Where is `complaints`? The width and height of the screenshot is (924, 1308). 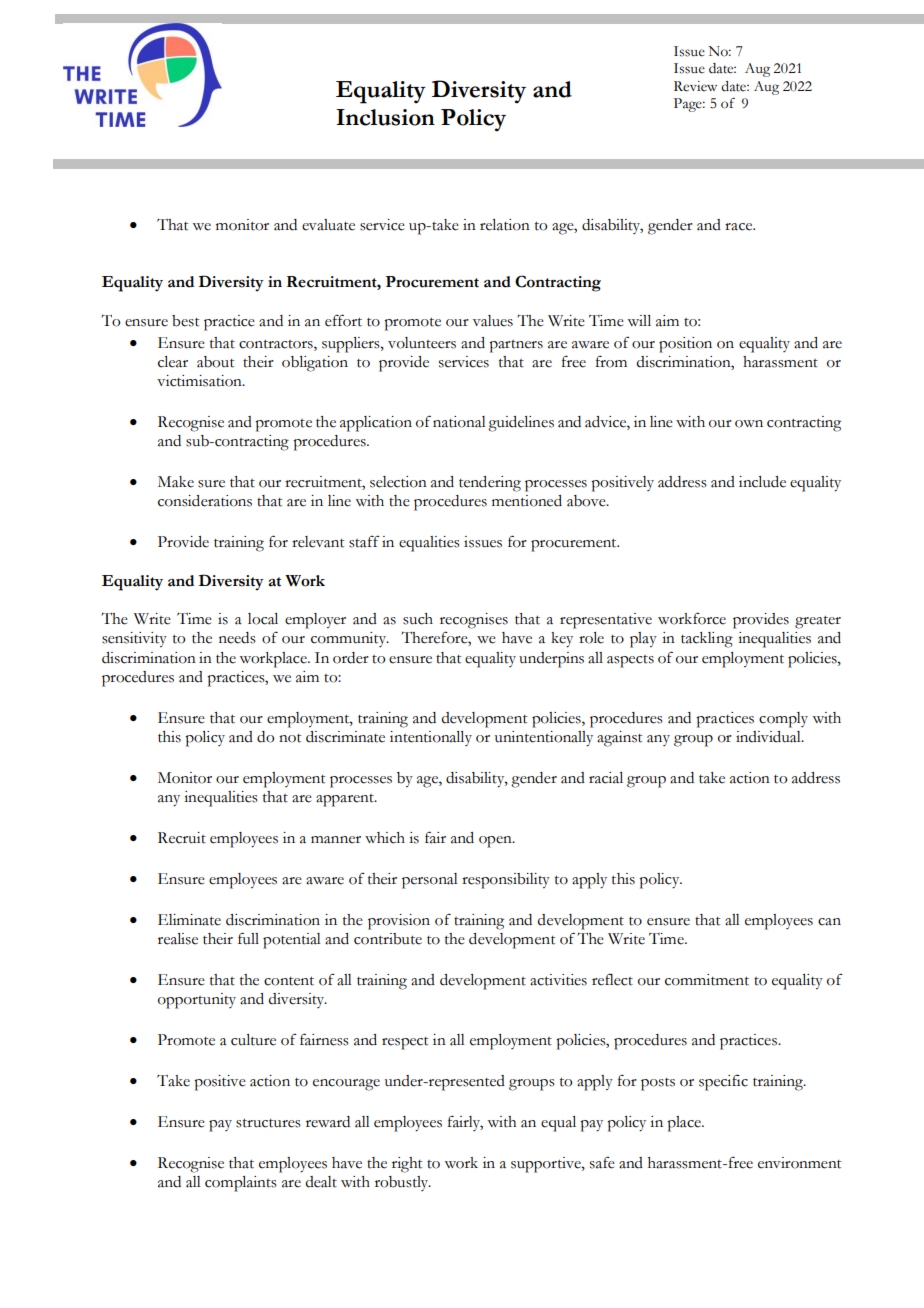
complaints is located at coordinates (241, 1184).
